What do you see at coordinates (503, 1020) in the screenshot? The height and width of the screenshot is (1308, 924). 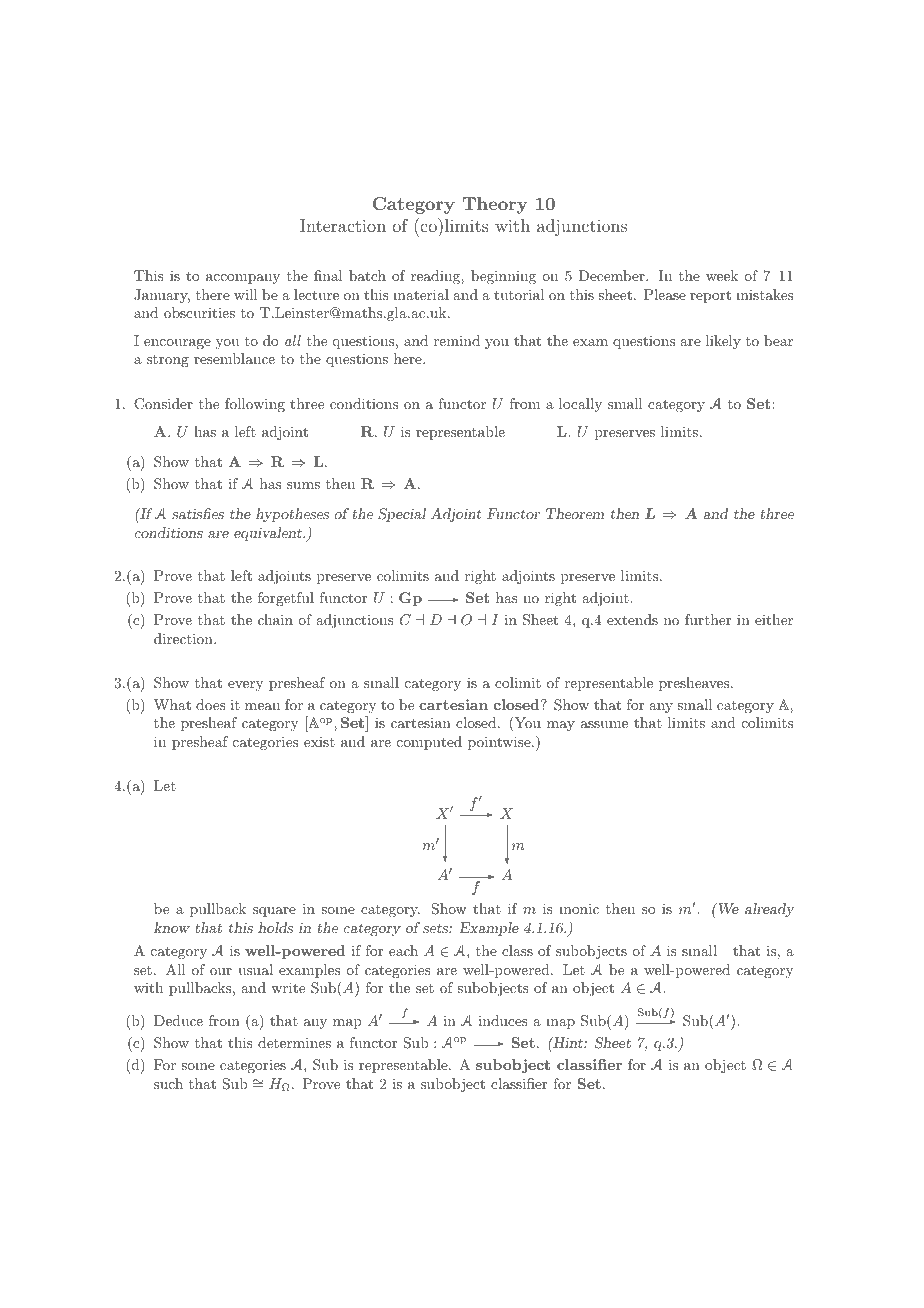 I see `induces` at bounding box center [503, 1020].
